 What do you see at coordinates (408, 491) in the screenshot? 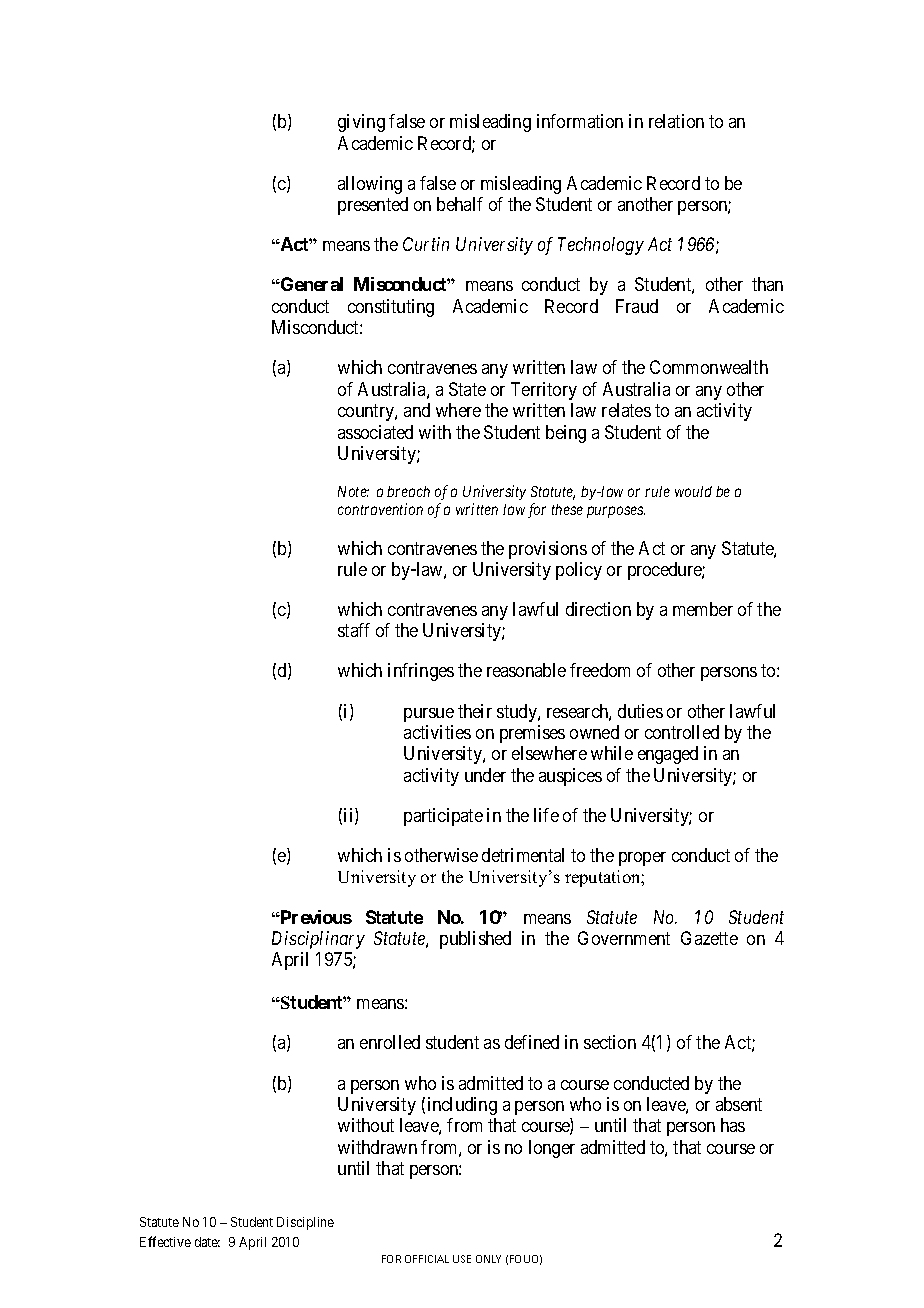
I see `breach` at bounding box center [408, 491].
